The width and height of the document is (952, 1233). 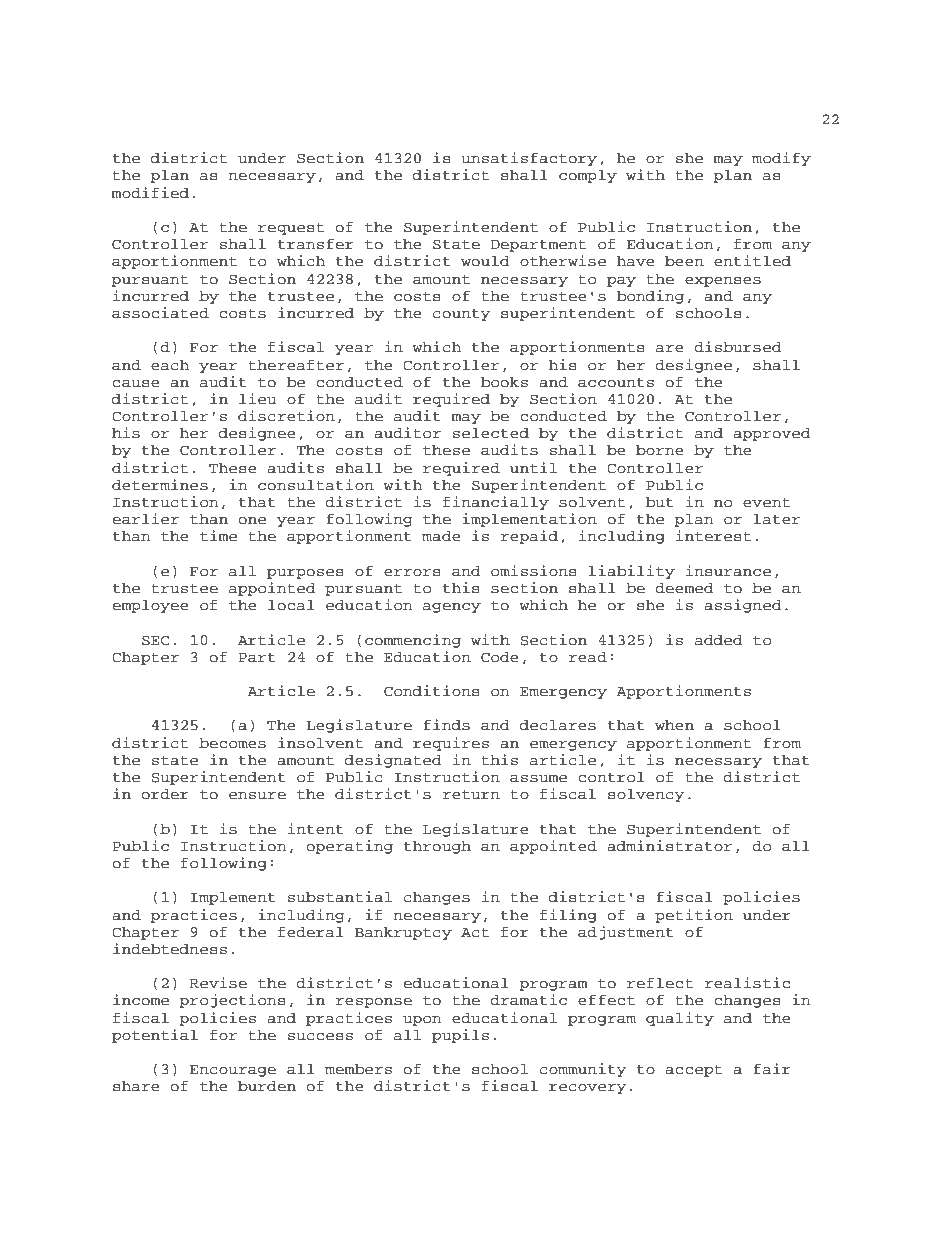 I want to click on Encourage, so click(x=233, y=1071).
